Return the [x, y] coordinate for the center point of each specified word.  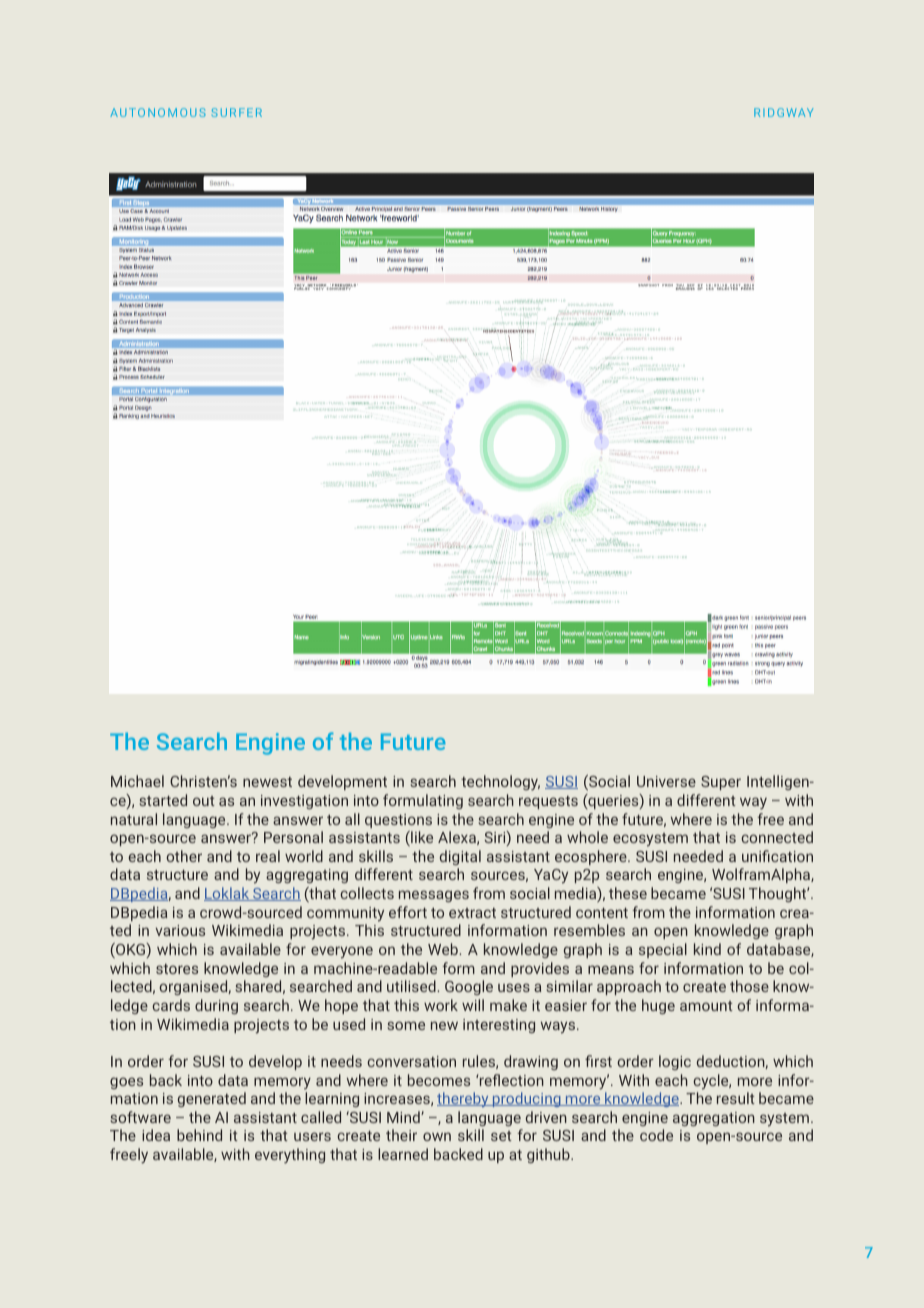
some [406, 1025]
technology [500, 783]
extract [472, 913]
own [437, 1136]
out [204, 801]
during [216, 1006]
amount [706, 1006]
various [180, 930]
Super [721, 783]
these [628, 893]
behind [199, 1135]
